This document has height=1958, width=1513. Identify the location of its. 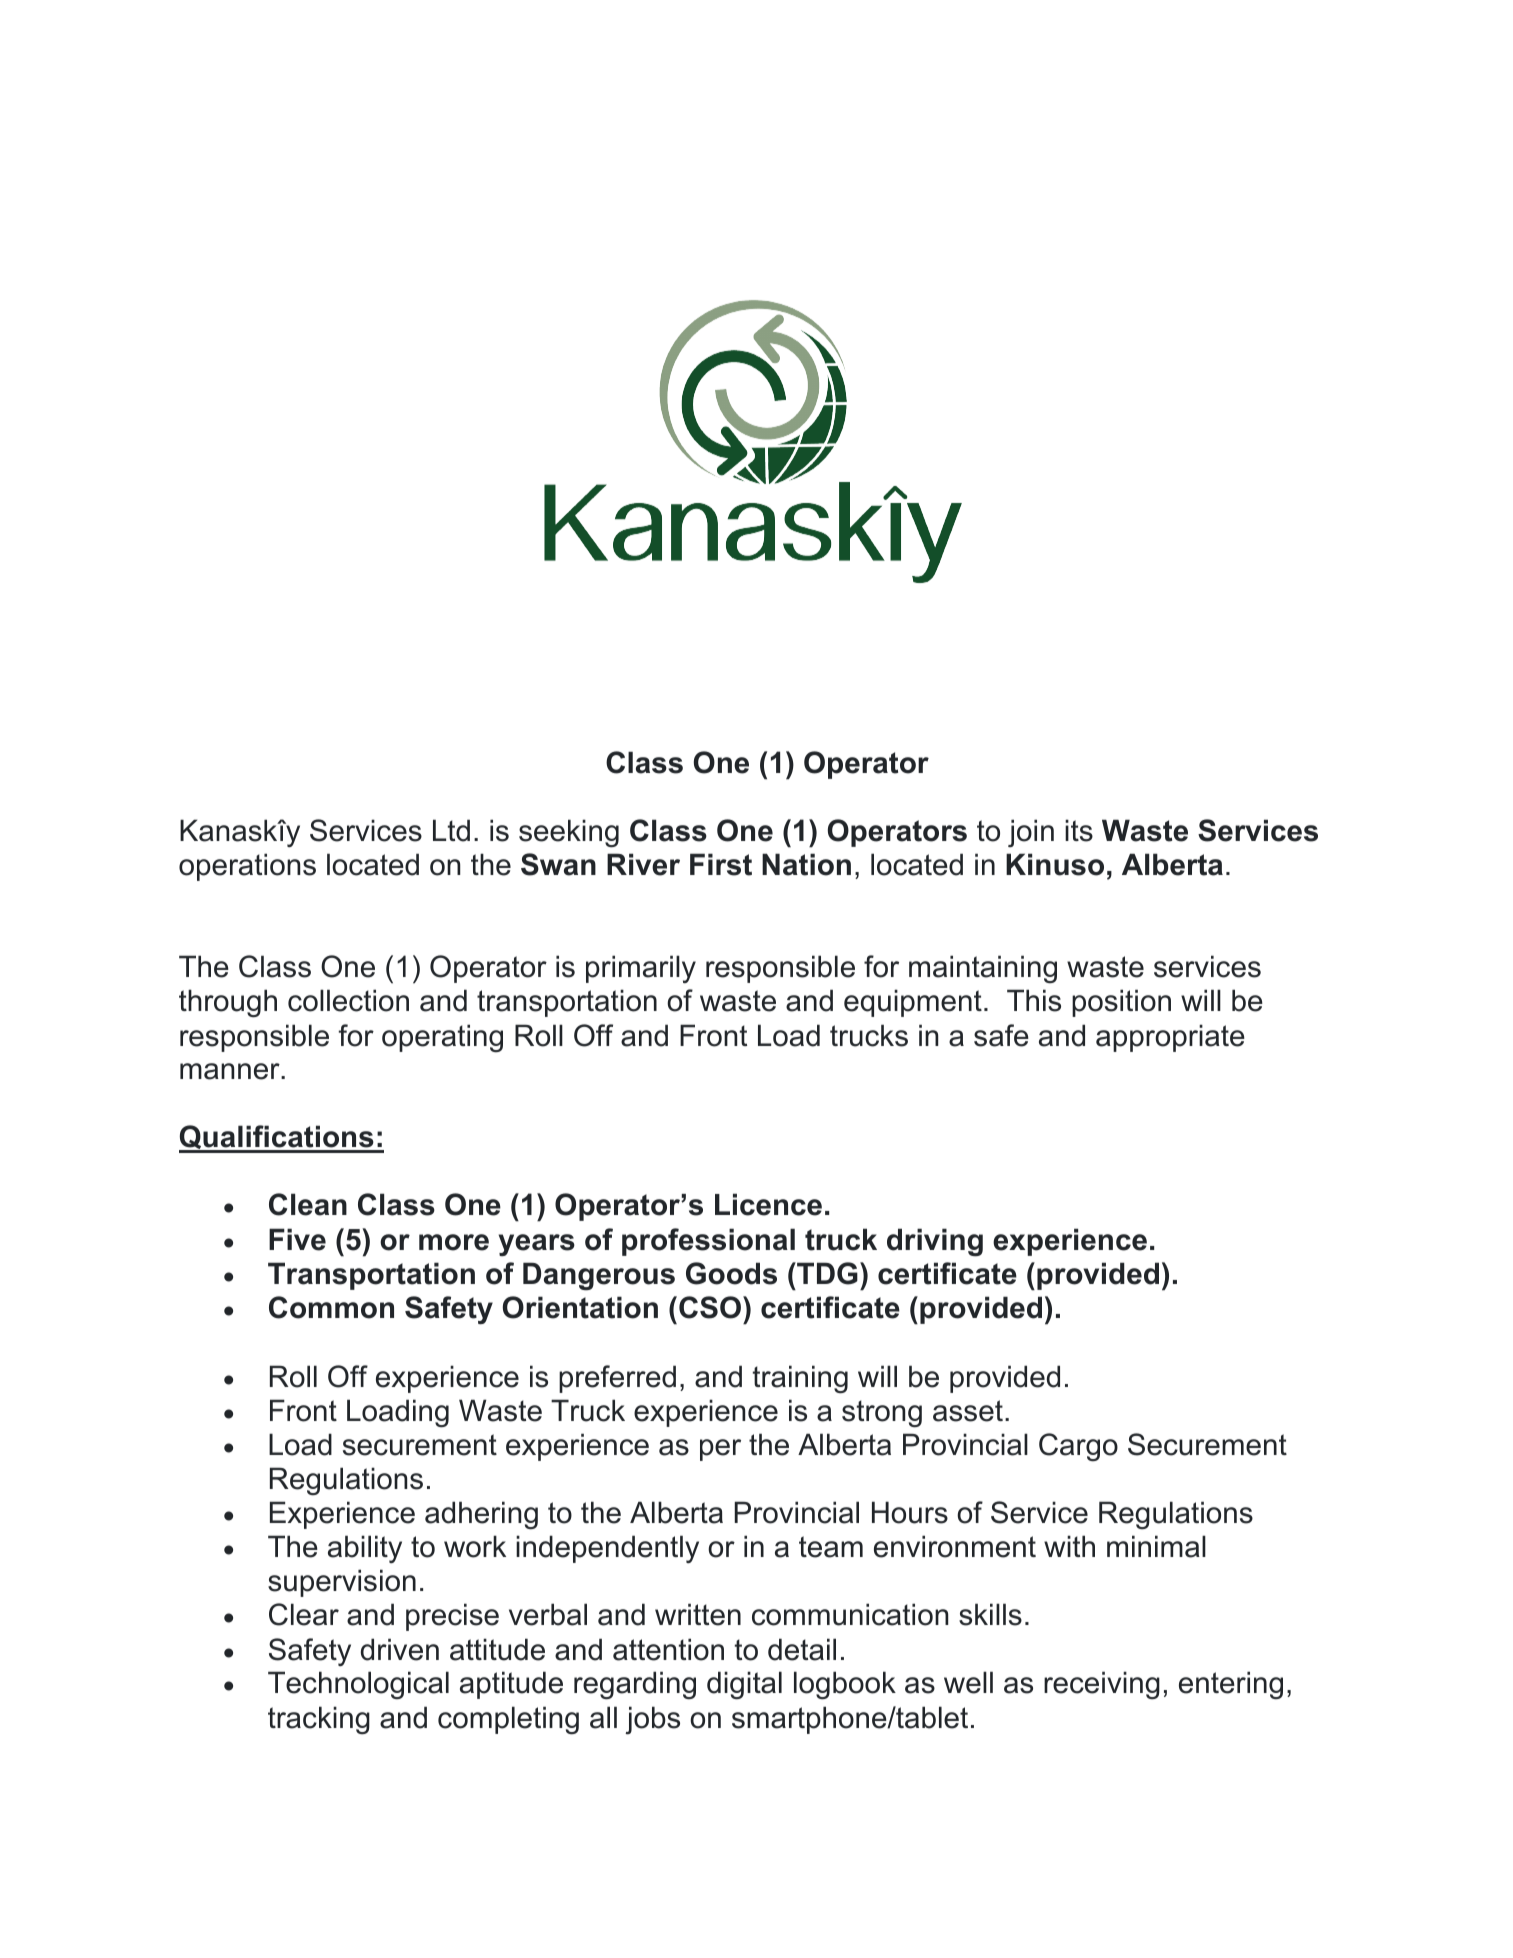
(1079, 830).
